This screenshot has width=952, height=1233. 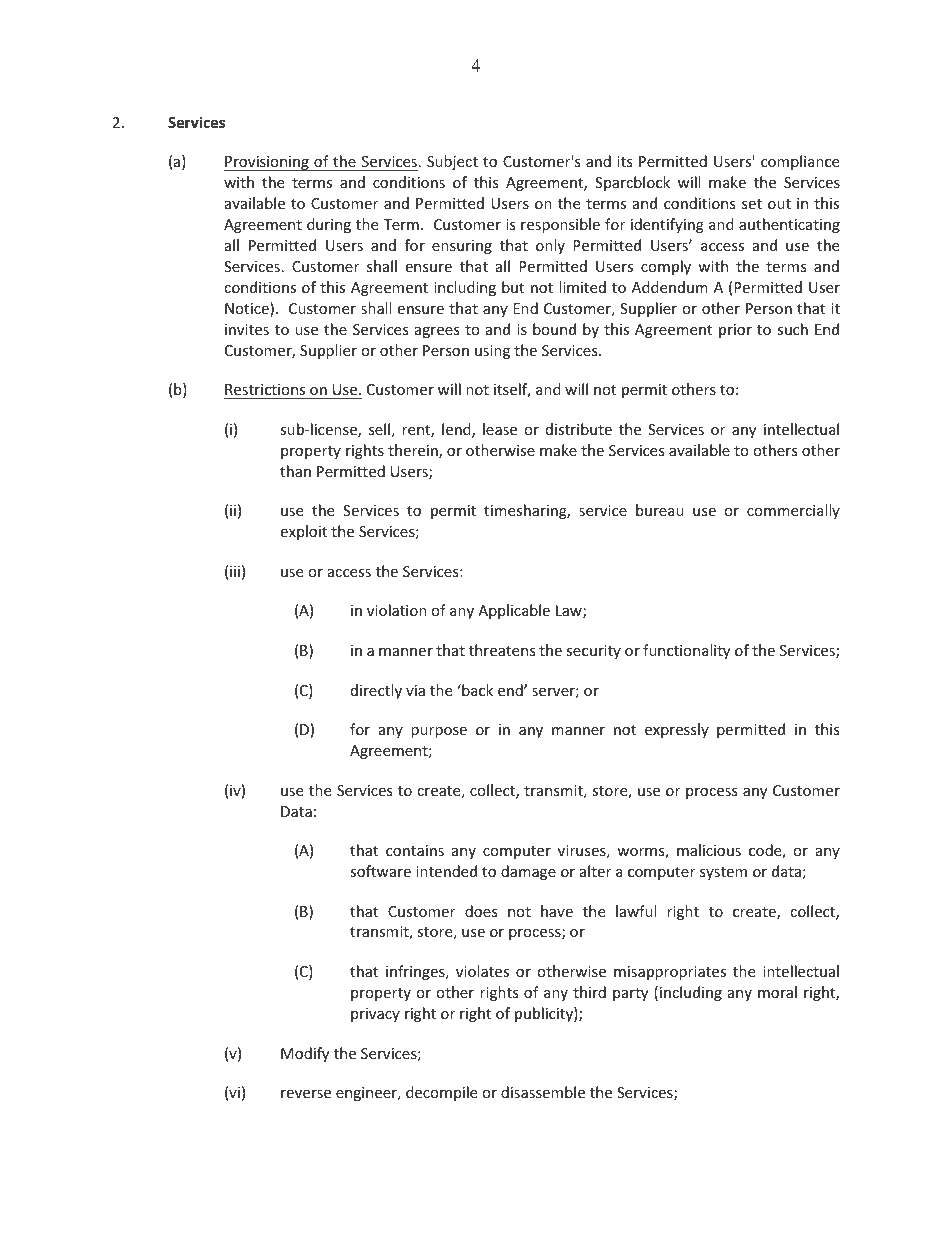 I want to click on Provisioning, so click(x=267, y=163).
